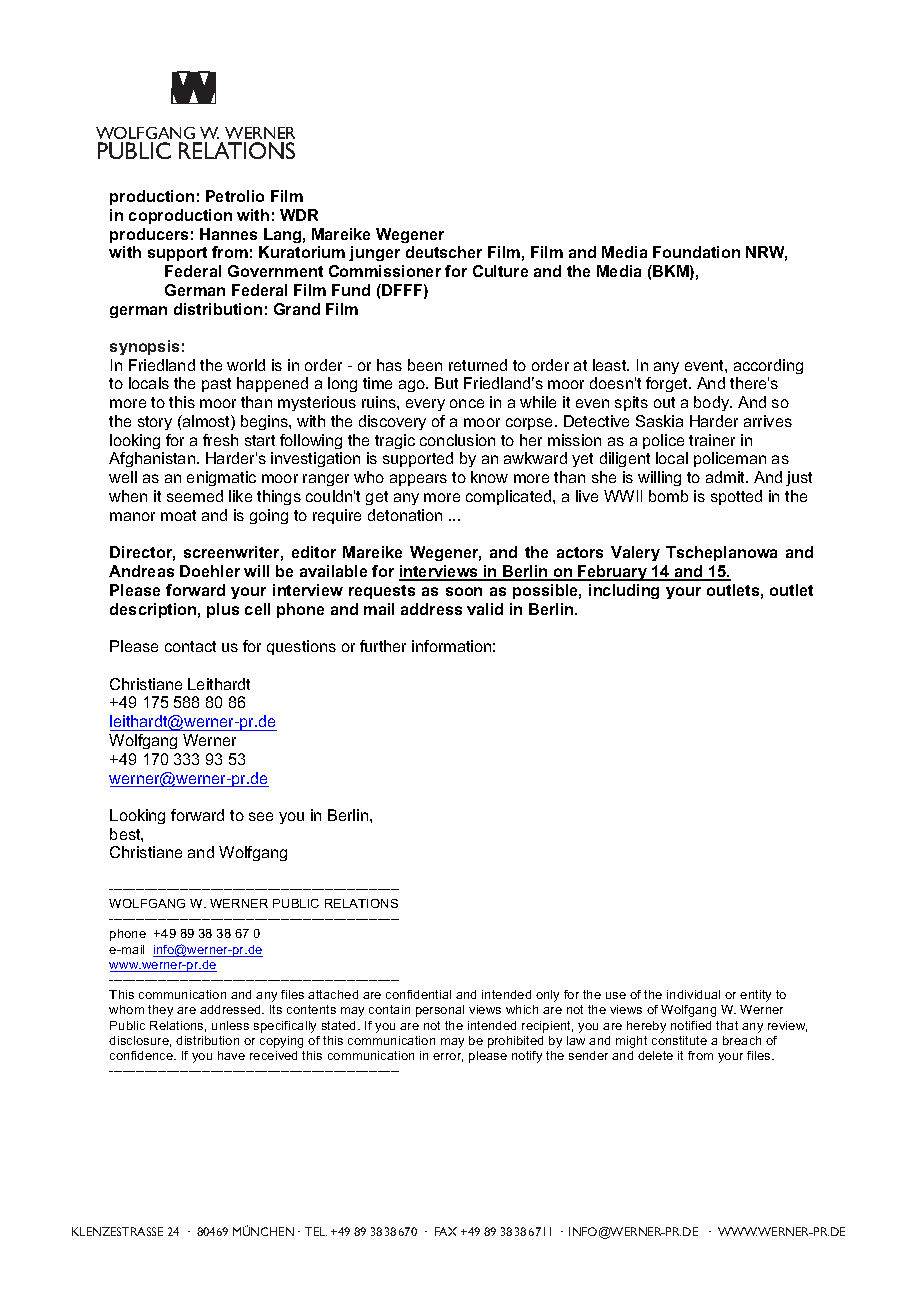 The height and width of the image is (1308, 924). I want to click on spotted, so click(736, 497).
